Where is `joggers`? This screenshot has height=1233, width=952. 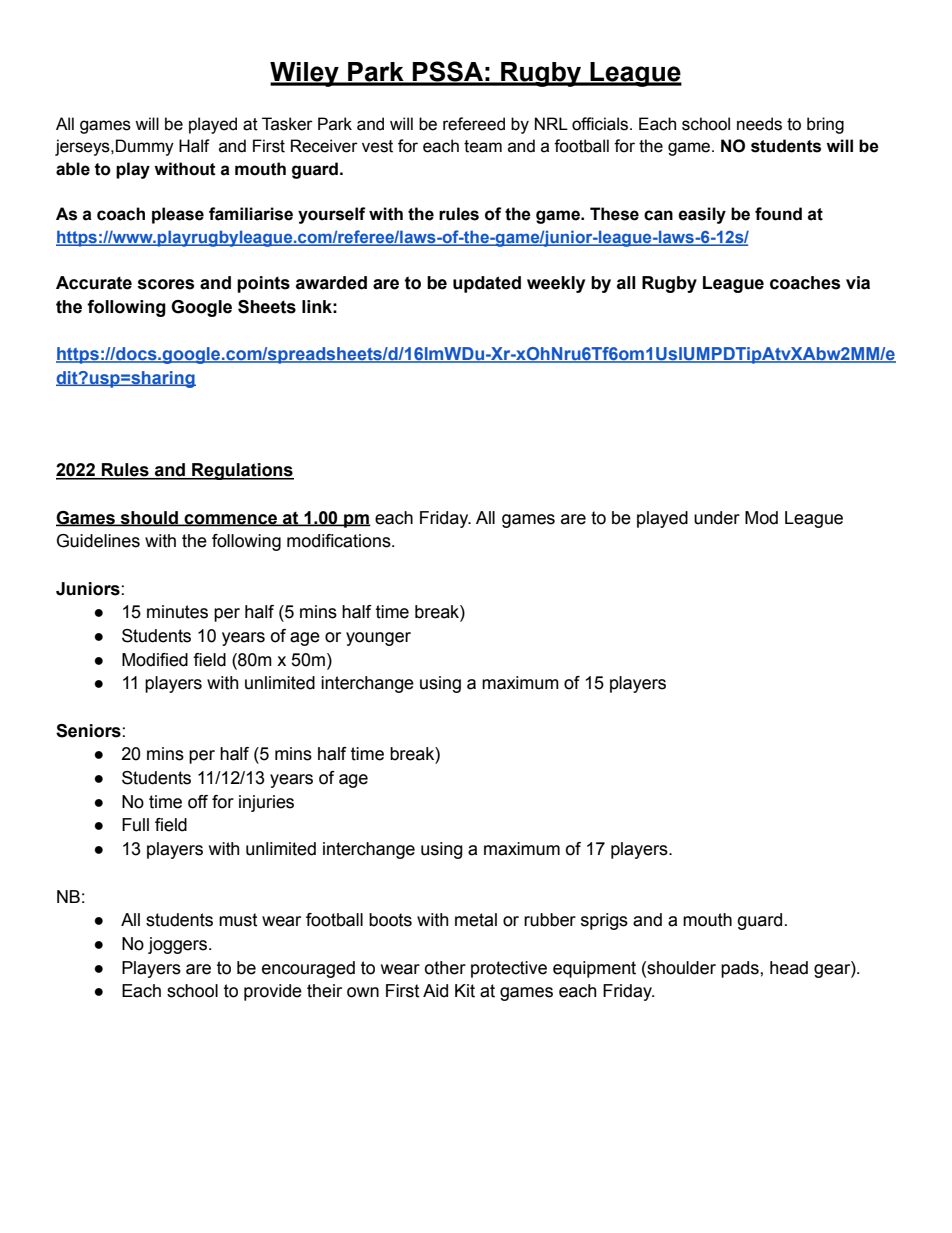 joggers is located at coordinates (179, 945).
